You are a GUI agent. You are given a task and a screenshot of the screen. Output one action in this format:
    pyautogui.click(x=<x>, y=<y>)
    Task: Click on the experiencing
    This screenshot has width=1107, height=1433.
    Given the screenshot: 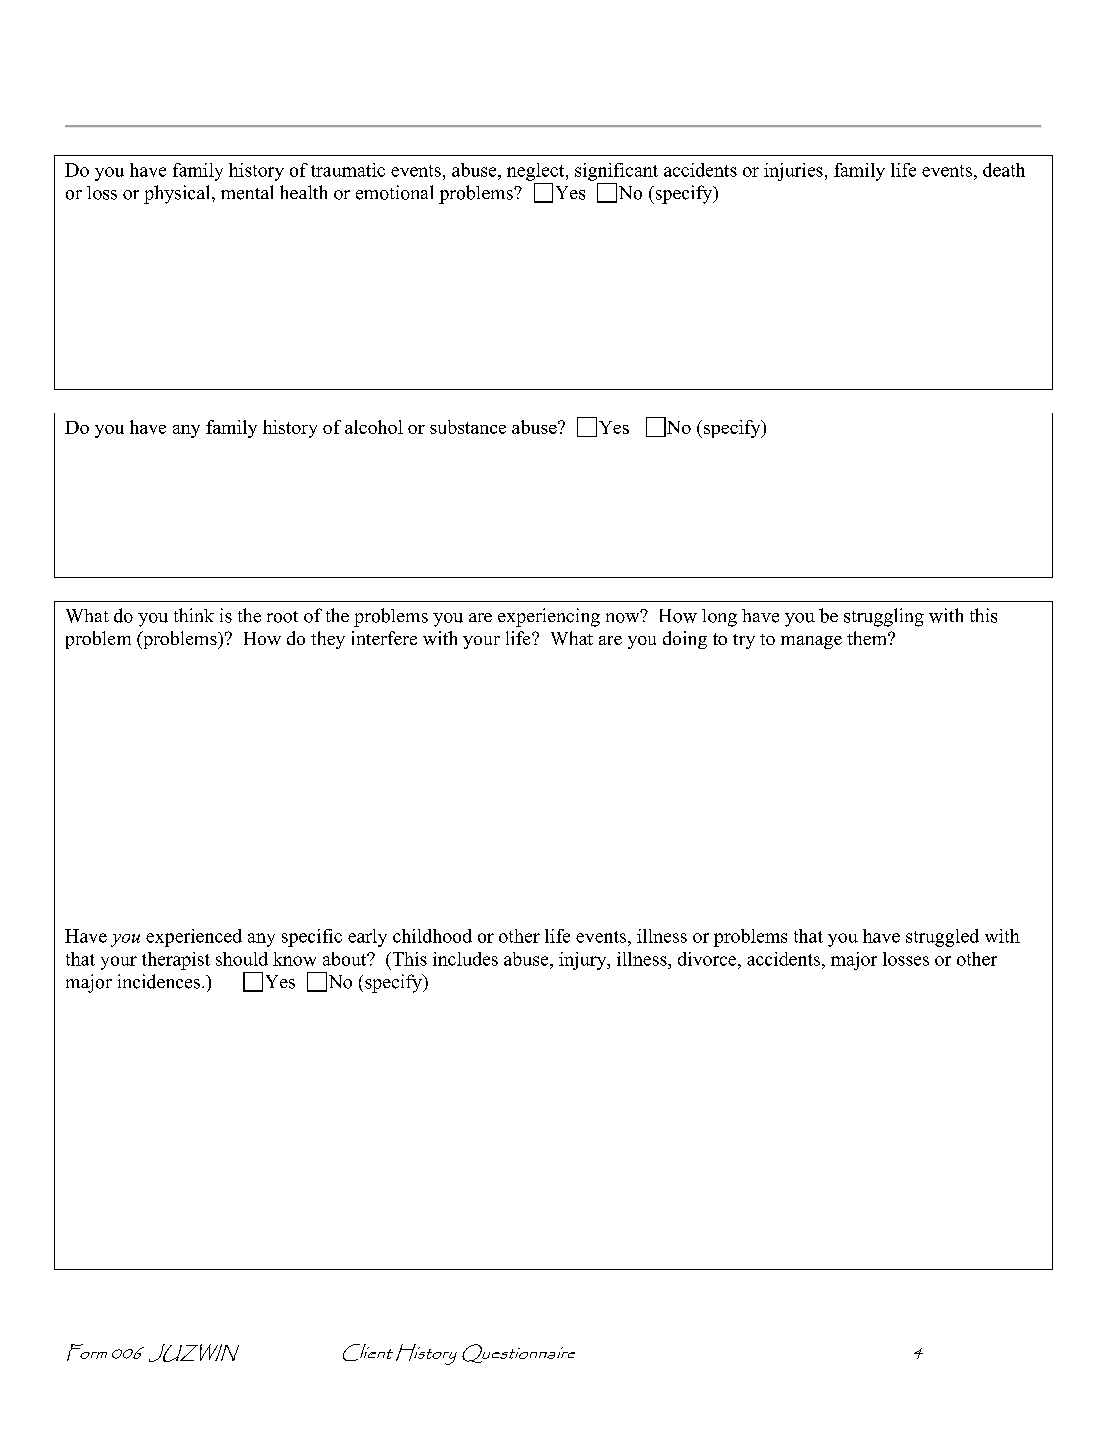 What is the action you would take?
    pyautogui.click(x=549, y=617)
